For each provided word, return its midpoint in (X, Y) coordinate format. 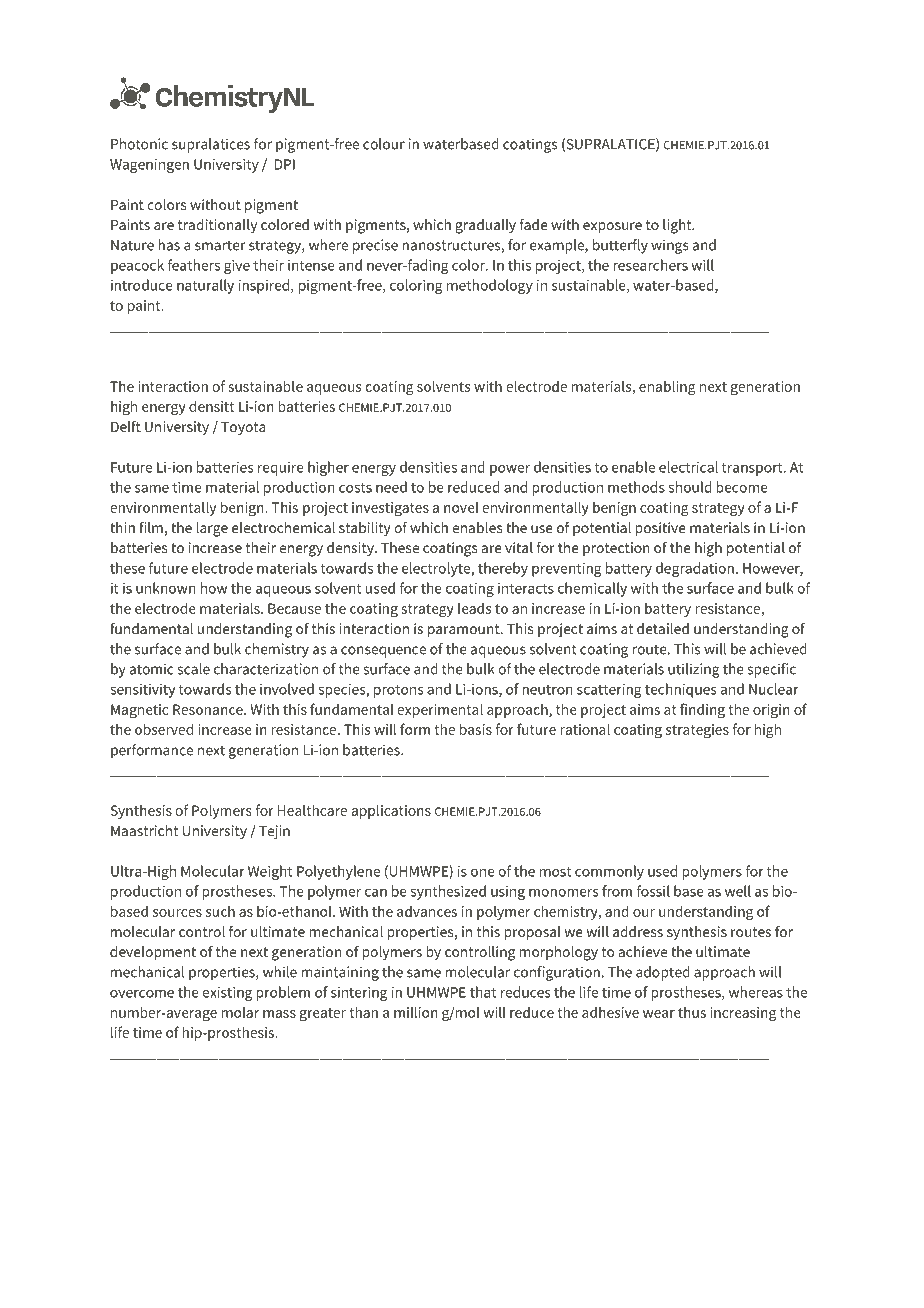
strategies (697, 731)
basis (476, 729)
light (678, 226)
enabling (667, 388)
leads (474, 608)
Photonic (139, 144)
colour (384, 144)
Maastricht (144, 830)
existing (227, 994)
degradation (695, 569)
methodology (490, 286)
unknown (166, 588)
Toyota (243, 428)
